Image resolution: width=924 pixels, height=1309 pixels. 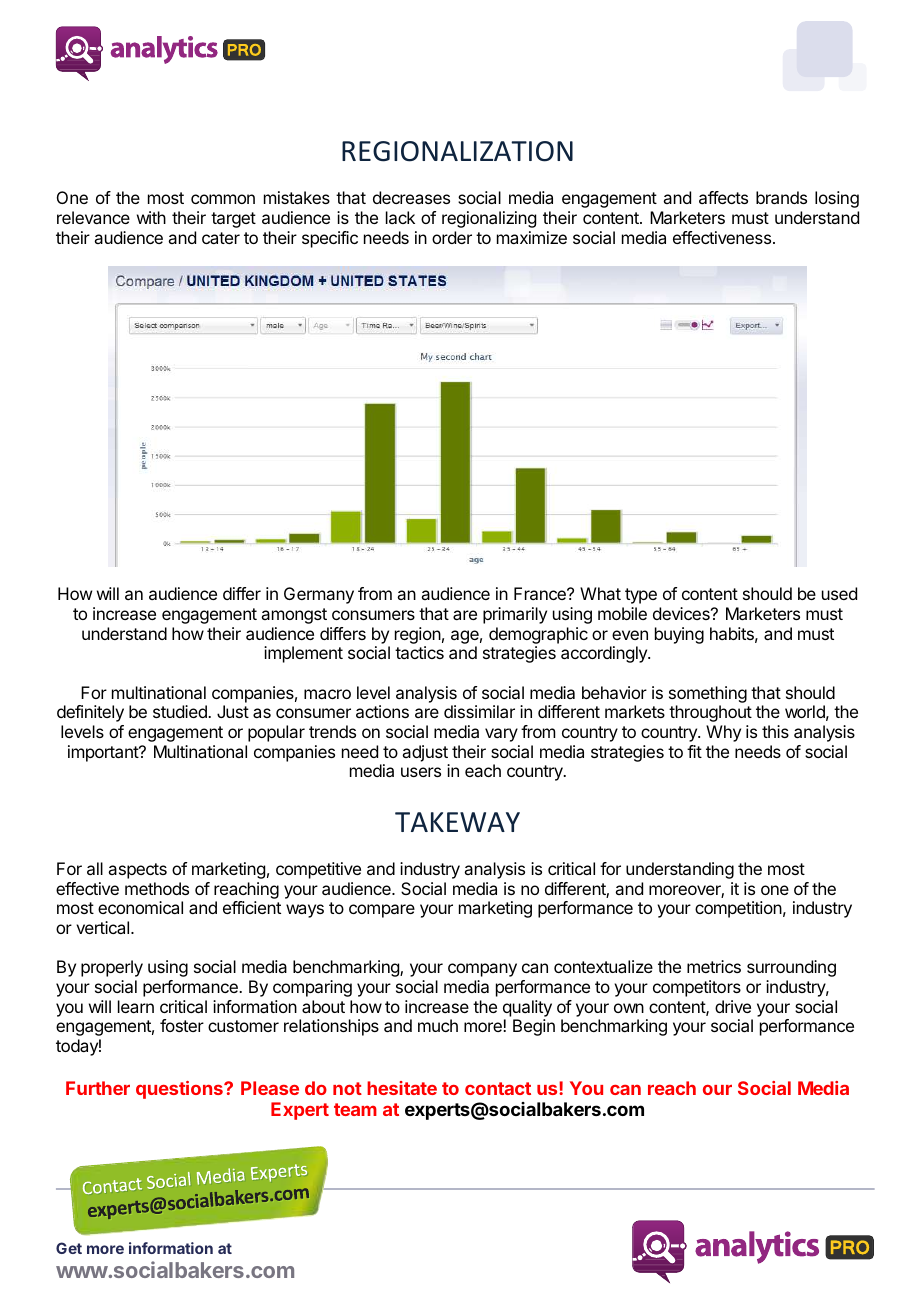 What do you see at coordinates (723, 197) in the screenshot?
I see `affects` at bounding box center [723, 197].
